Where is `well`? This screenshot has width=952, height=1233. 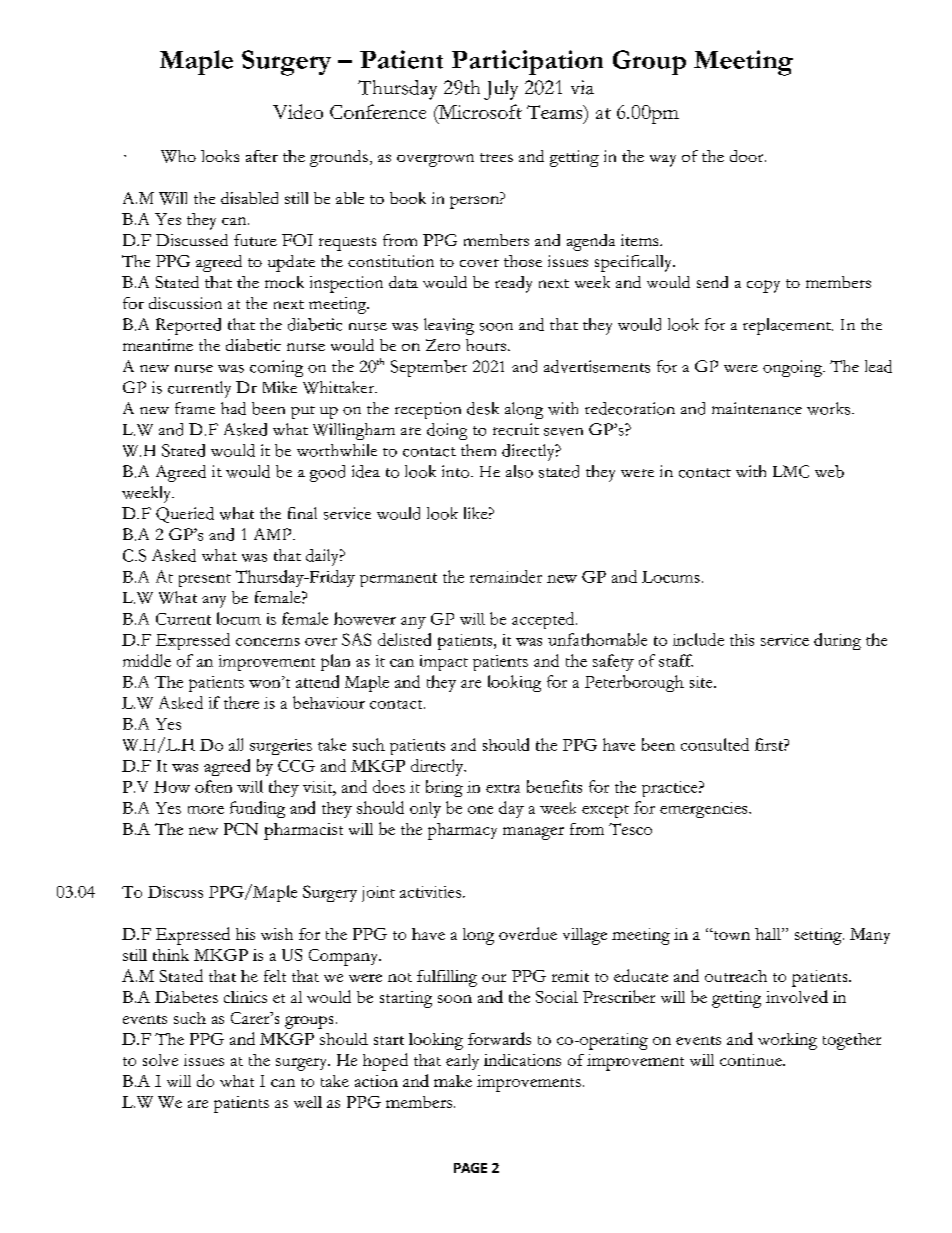
well is located at coordinates (308, 1102).
